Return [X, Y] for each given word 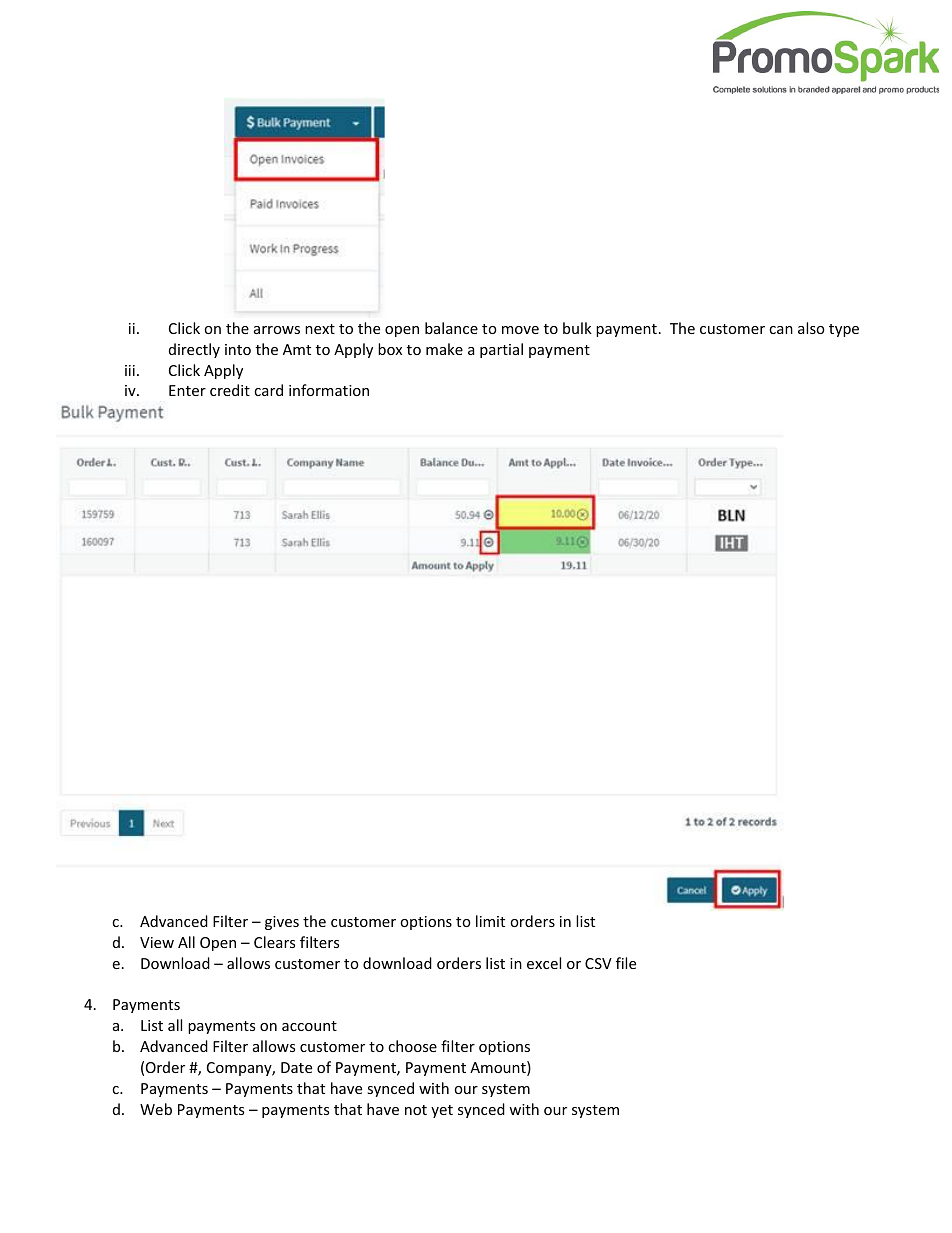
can [781, 330]
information [329, 390]
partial [501, 350]
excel [544, 963]
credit [230, 390]
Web [156, 1109]
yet [442, 1111]
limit [490, 921]
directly [194, 350]
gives [282, 923]
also [811, 328]
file [626, 963]
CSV [598, 963]
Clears [274, 942]
